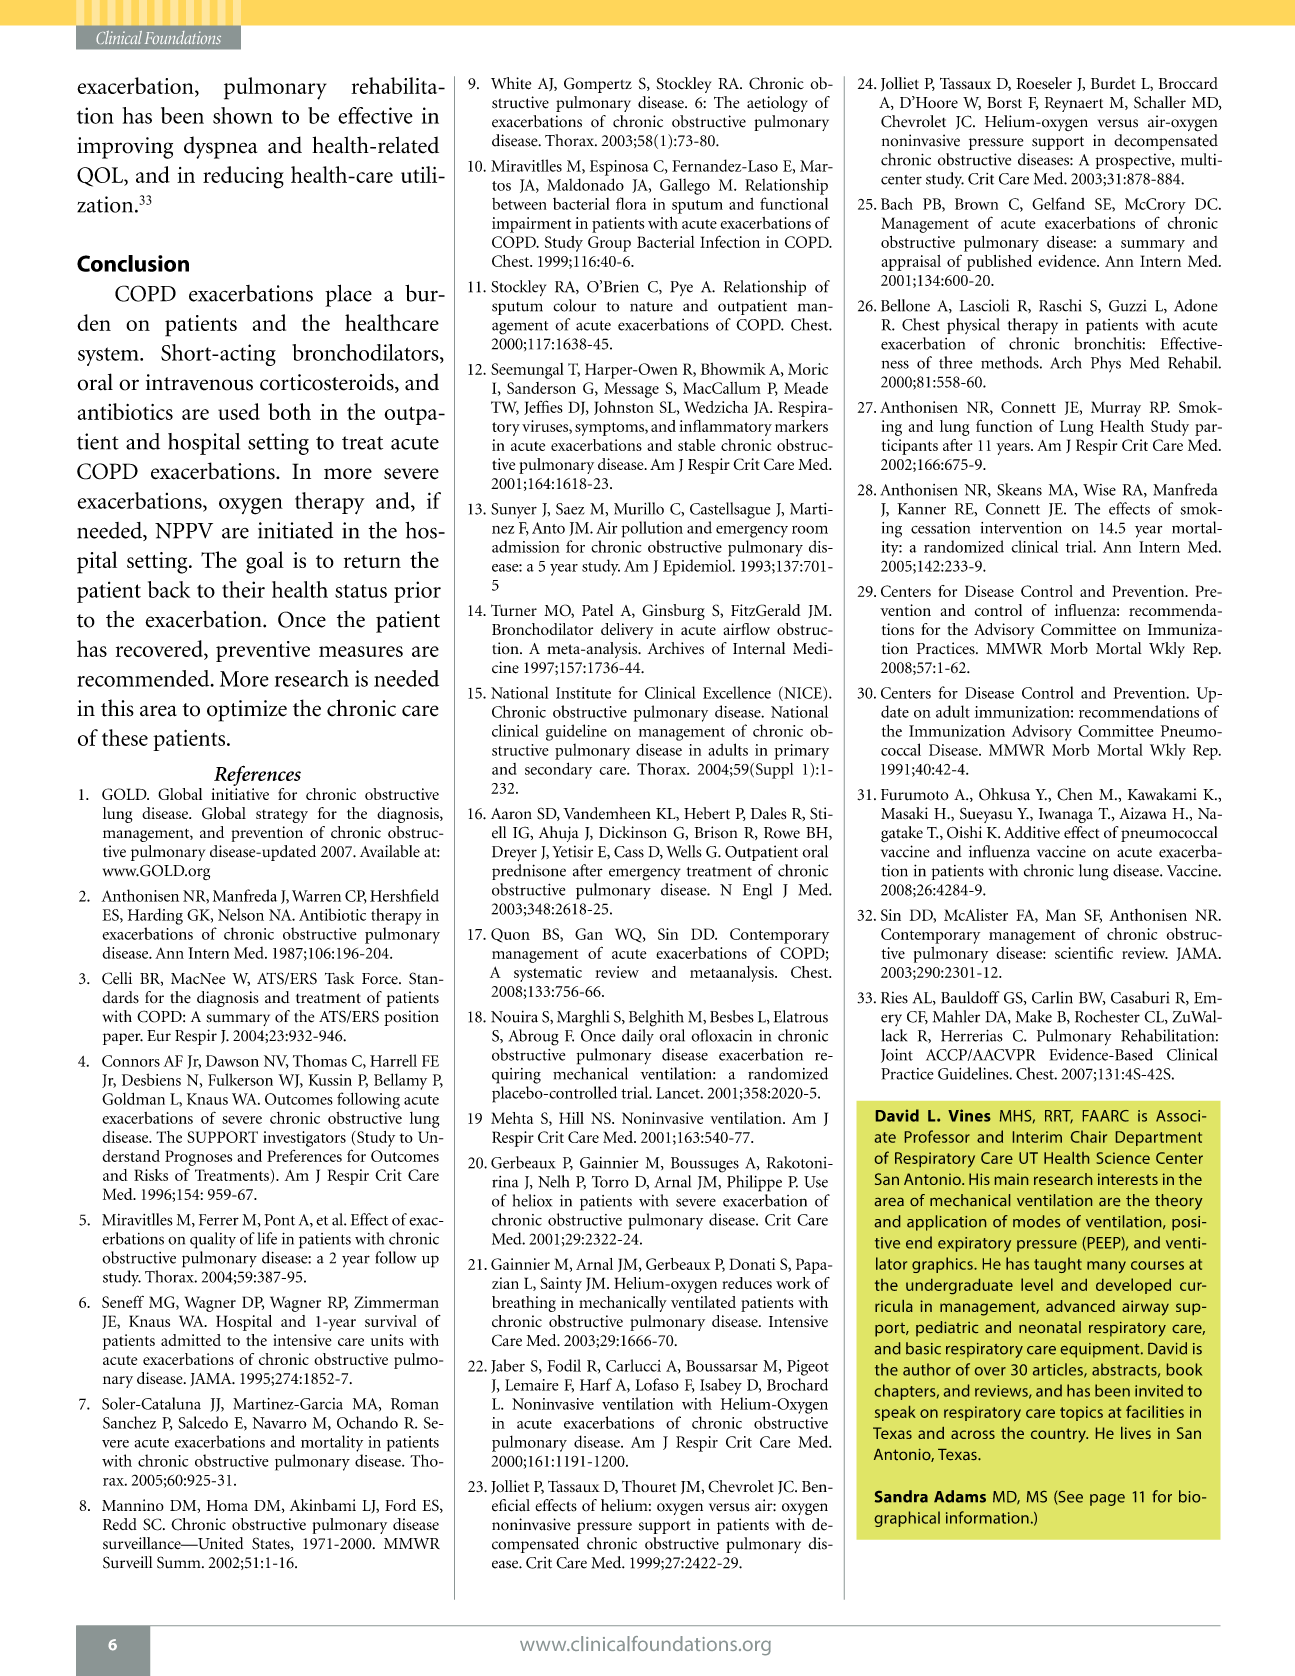 The image size is (1295, 1676). Describe the element at coordinates (243, 589) in the document. I see `their` at that location.
